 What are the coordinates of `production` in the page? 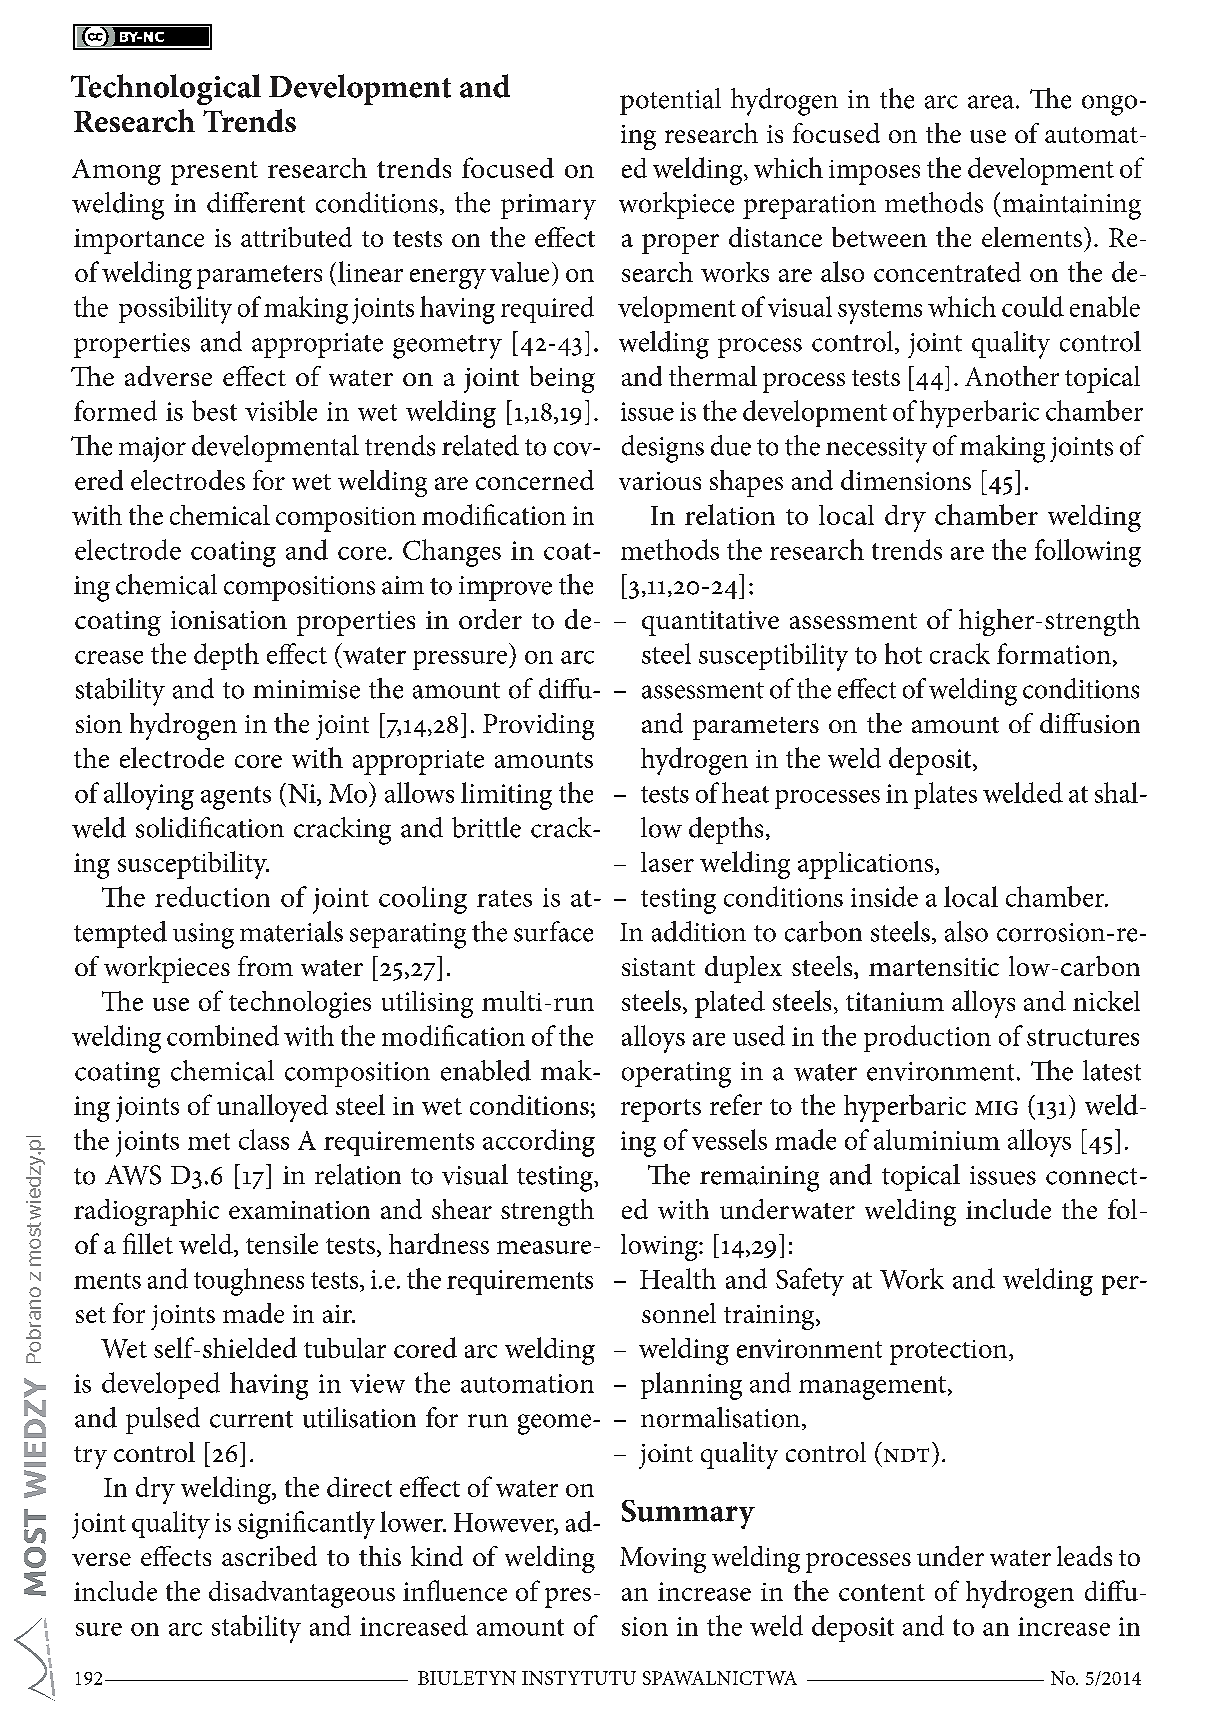 It's located at (927, 1038).
